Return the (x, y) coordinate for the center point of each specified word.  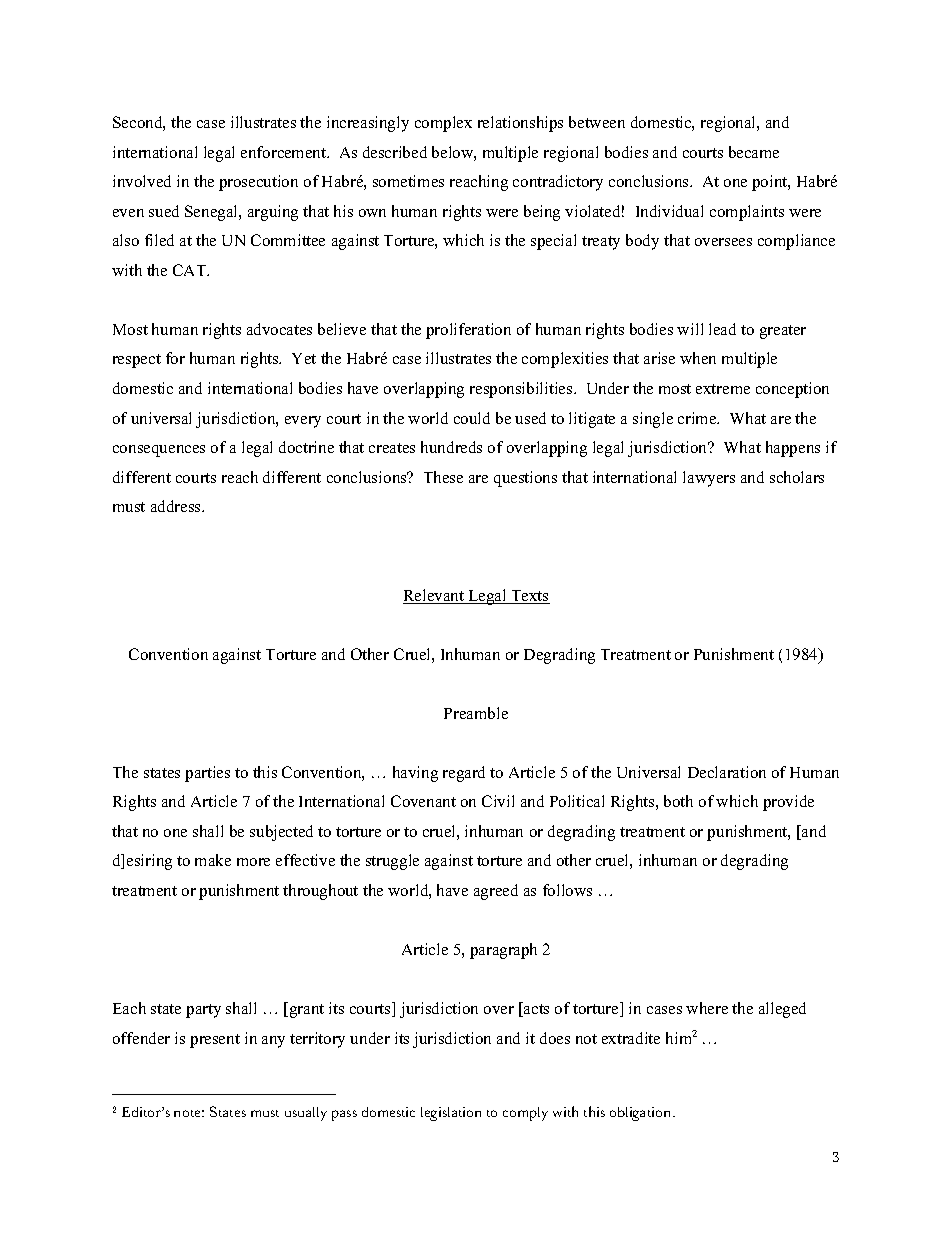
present (215, 1041)
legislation (451, 1114)
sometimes (408, 181)
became (754, 152)
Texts (530, 597)
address (177, 506)
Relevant (434, 596)
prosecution (258, 183)
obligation (642, 1114)
